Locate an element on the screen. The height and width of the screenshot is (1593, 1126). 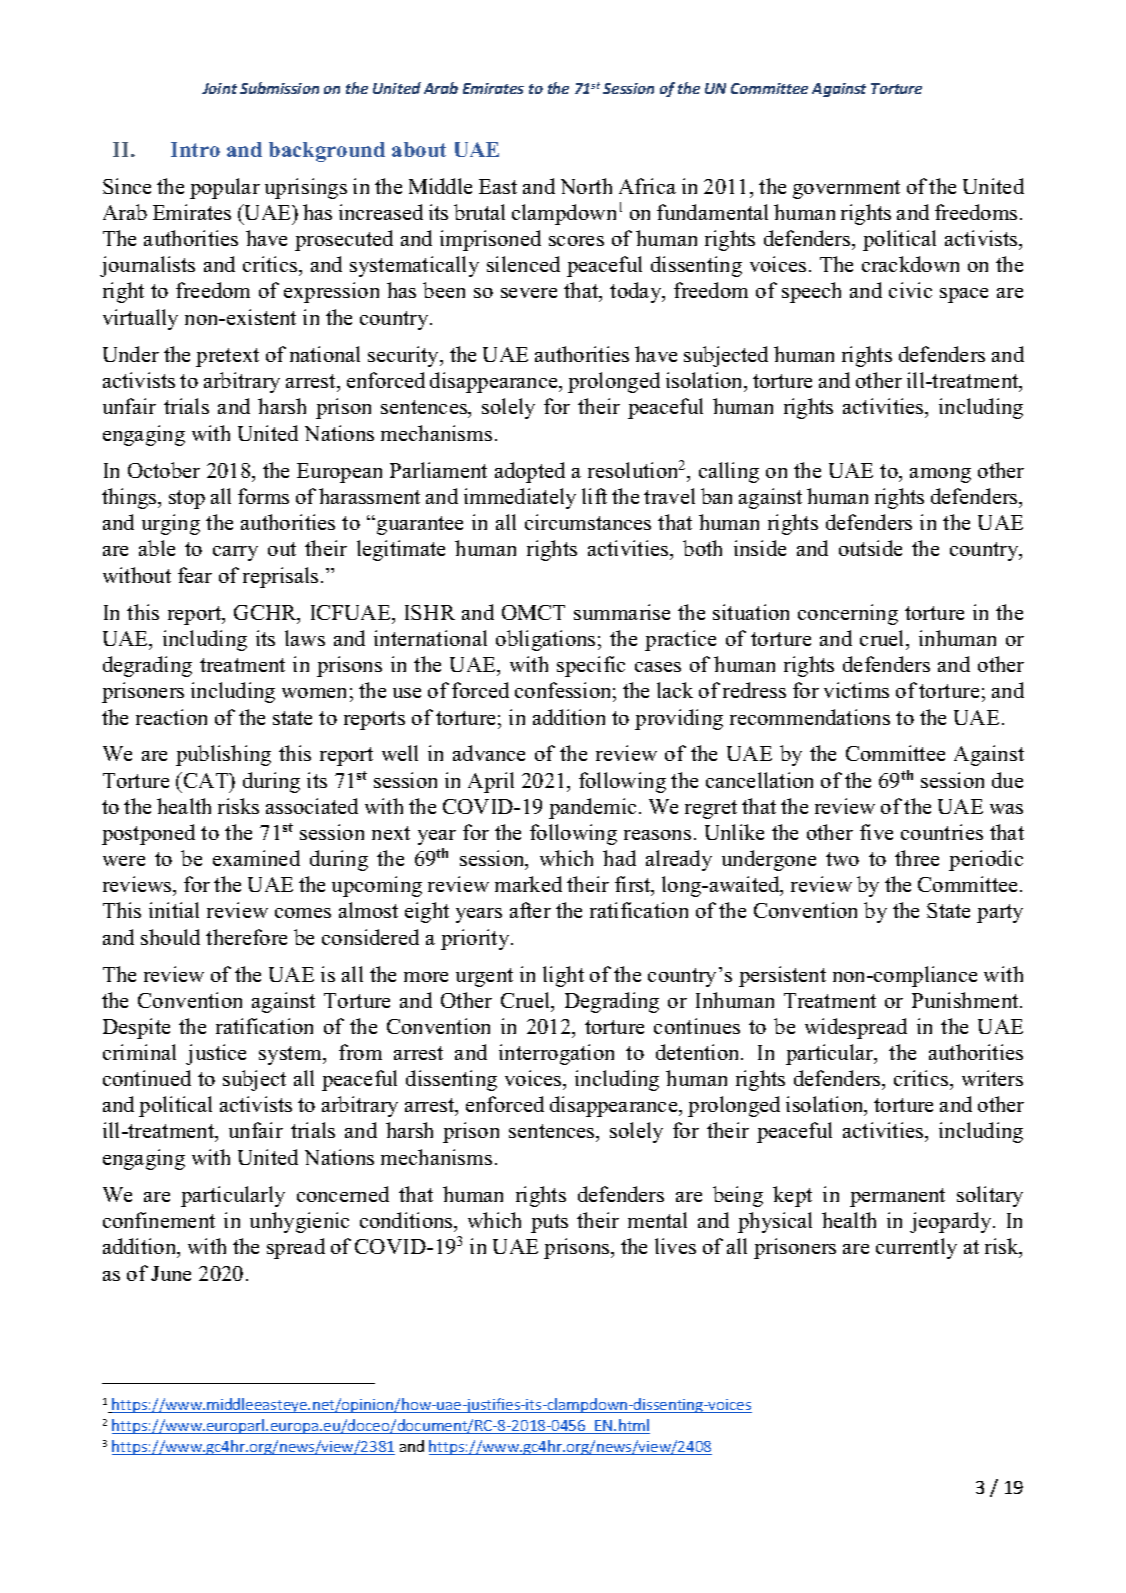
Intro is located at coordinates (195, 149).
